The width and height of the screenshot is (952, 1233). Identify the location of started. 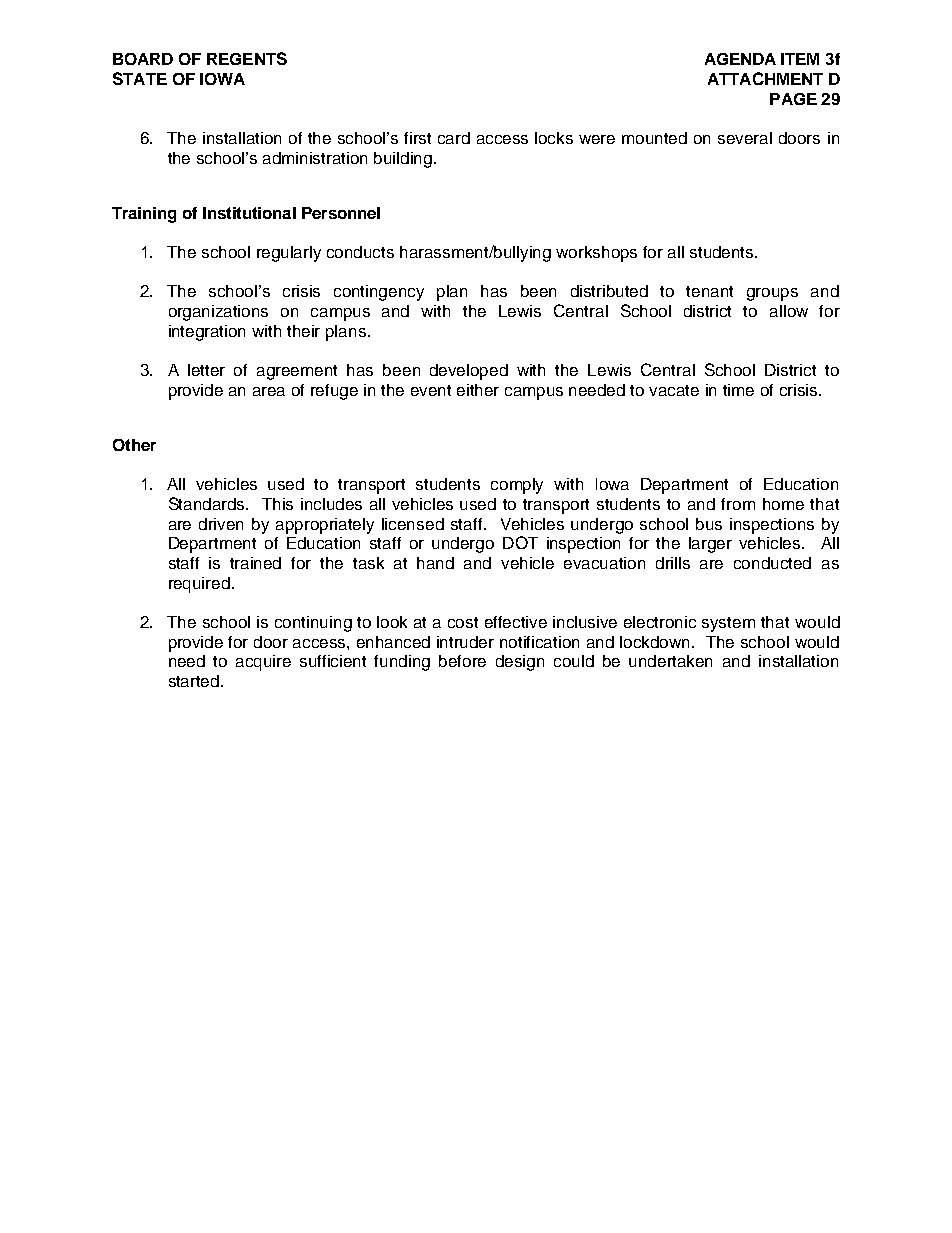
(195, 681).
